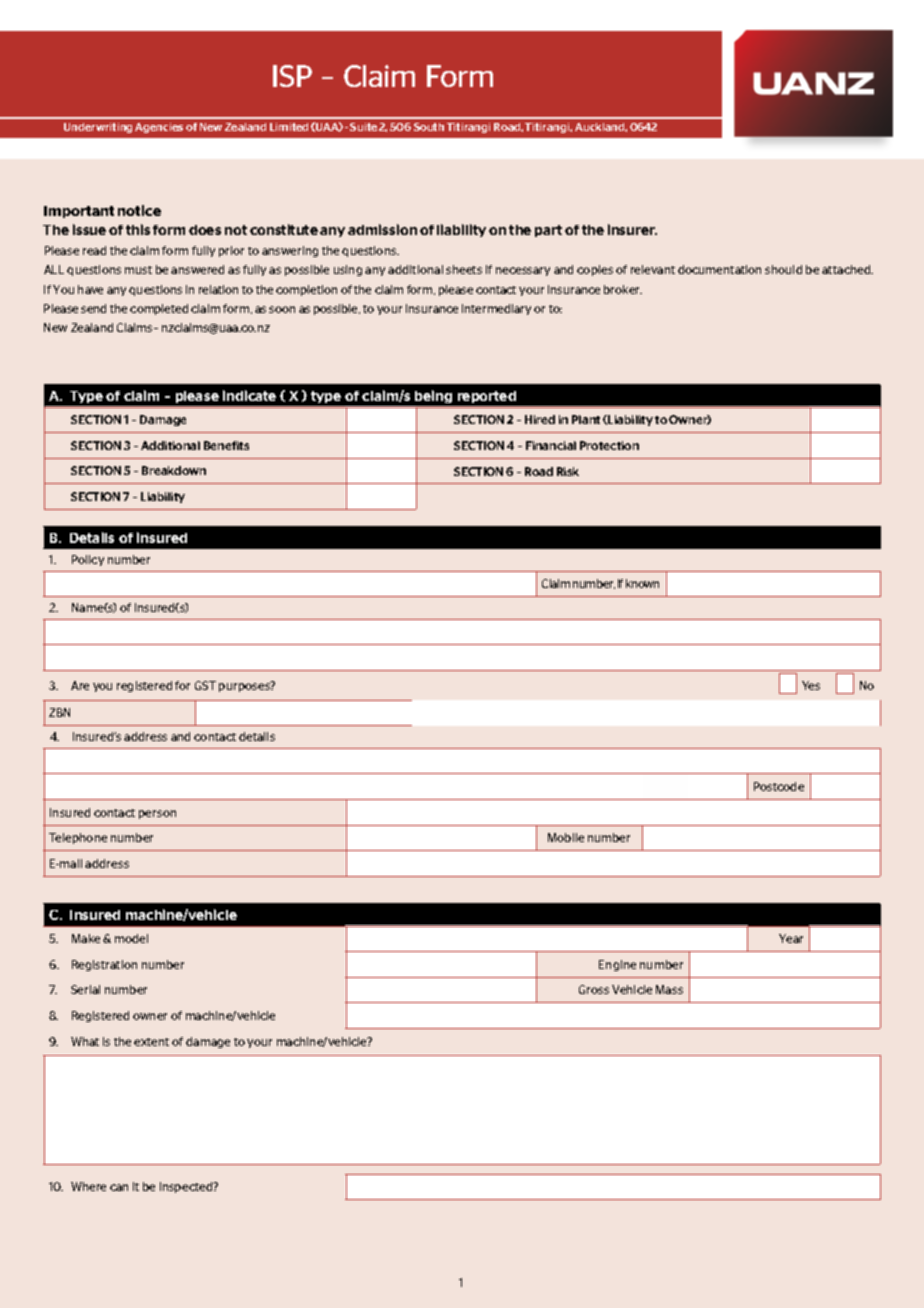 The width and height of the page is (924, 1308). What do you see at coordinates (632, 229) in the page?
I see `insurer` at bounding box center [632, 229].
